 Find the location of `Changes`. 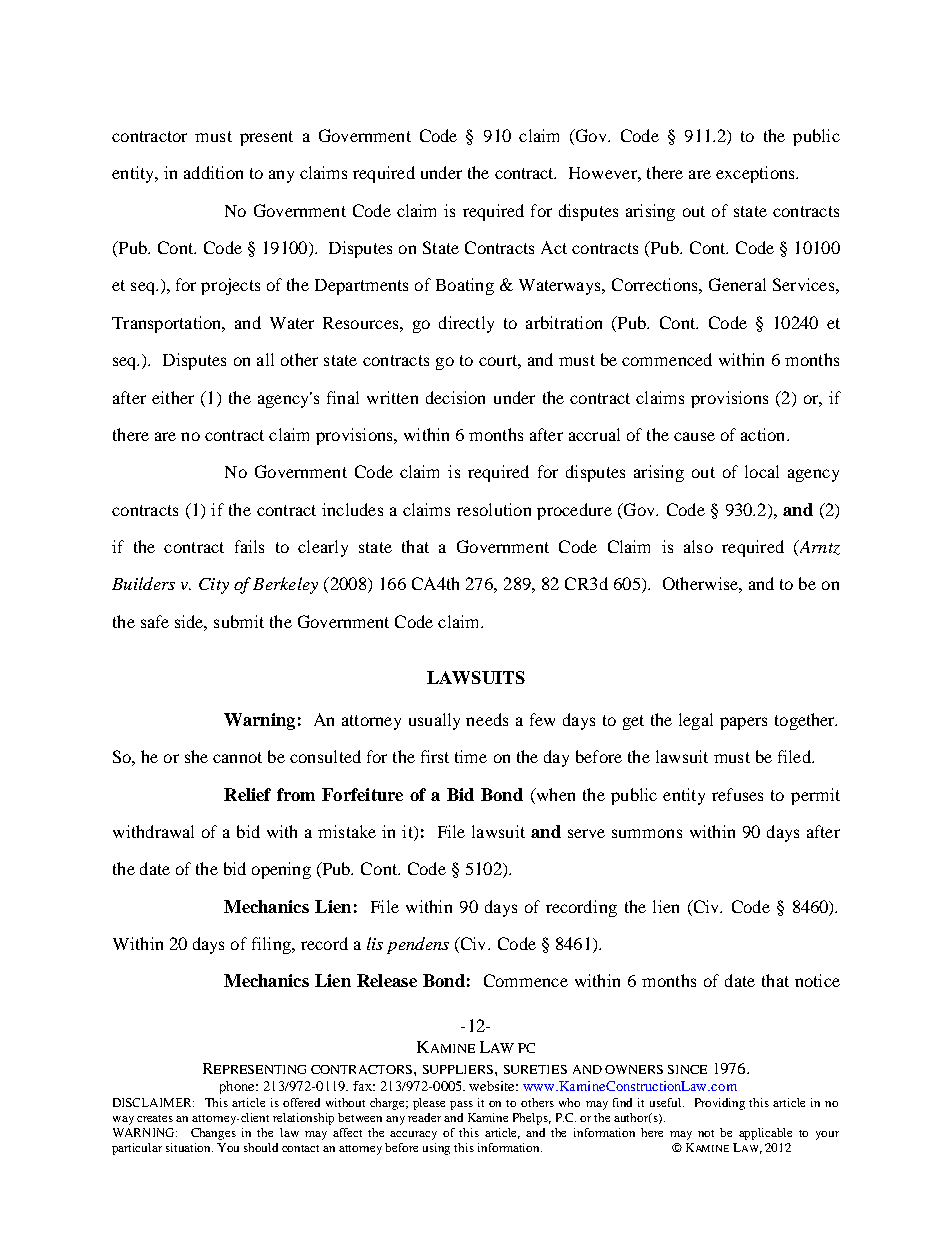

Changes is located at coordinates (213, 1134).
